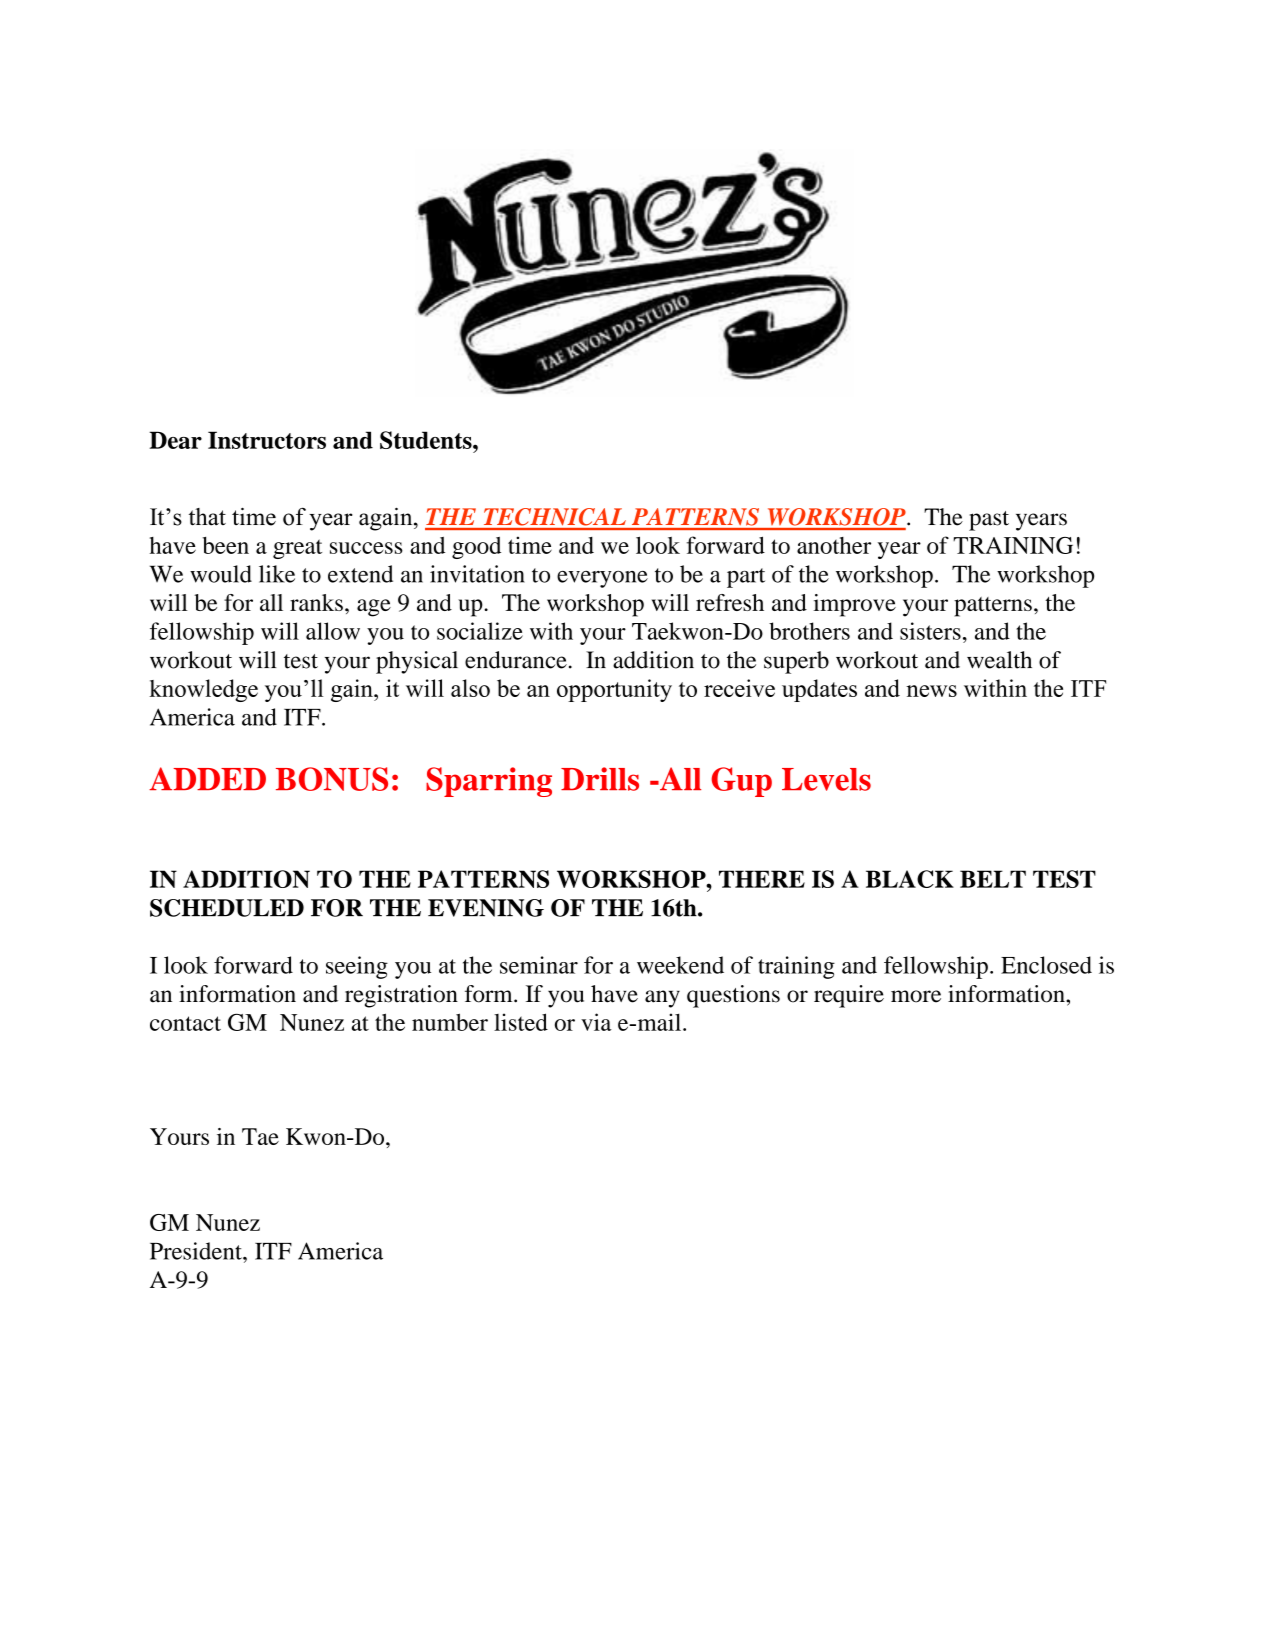 The height and width of the screenshot is (1642, 1269). What do you see at coordinates (596, 1022) in the screenshot?
I see `via` at bounding box center [596, 1022].
